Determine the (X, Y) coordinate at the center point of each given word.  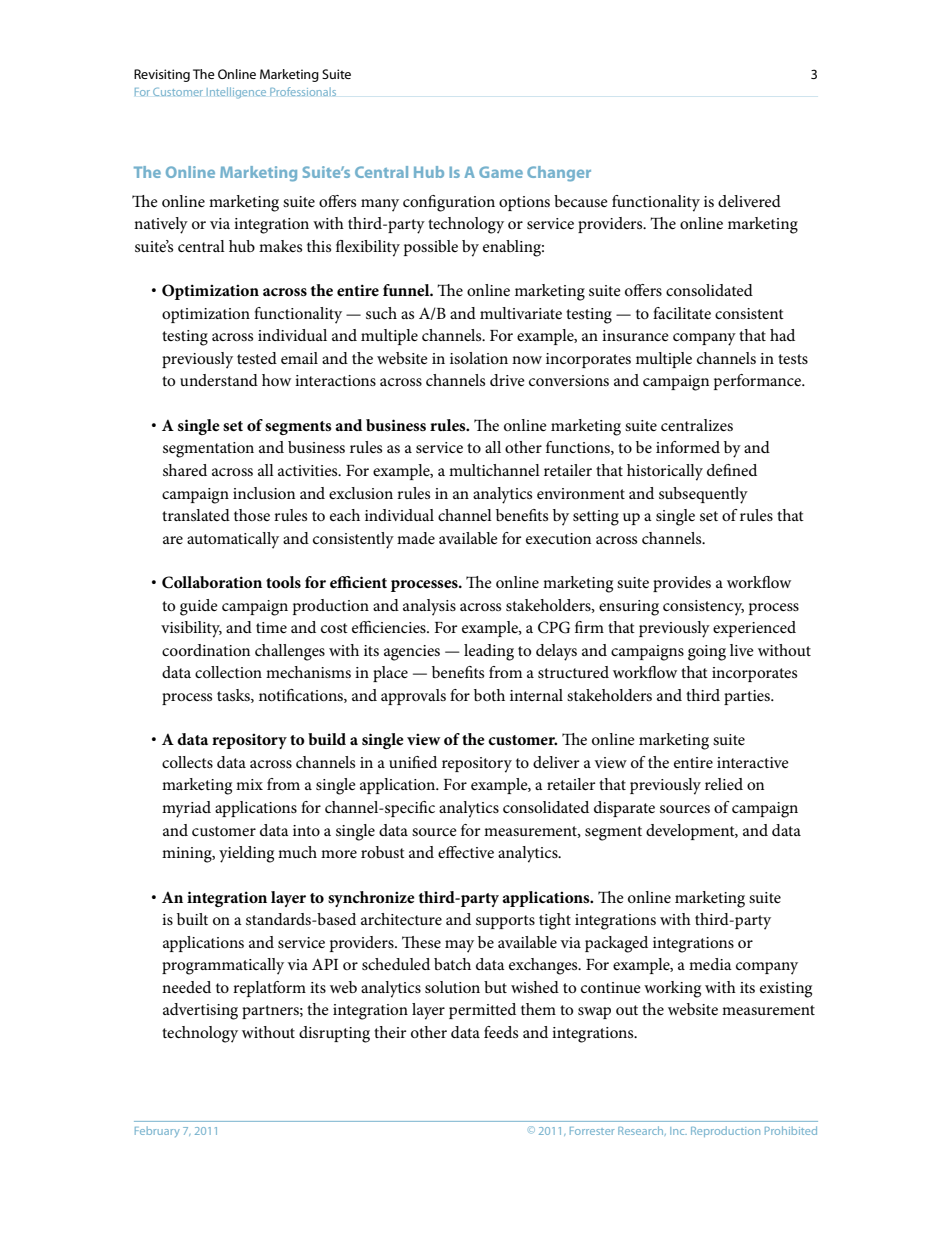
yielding (246, 854)
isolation (479, 358)
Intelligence (236, 93)
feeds (501, 1032)
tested (257, 358)
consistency (703, 608)
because (581, 201)
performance (759, 382)
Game (501, 172)
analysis (429, 607)
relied (724, 784)
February (157, 1131)
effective (466, 852)
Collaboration (212, 582)
